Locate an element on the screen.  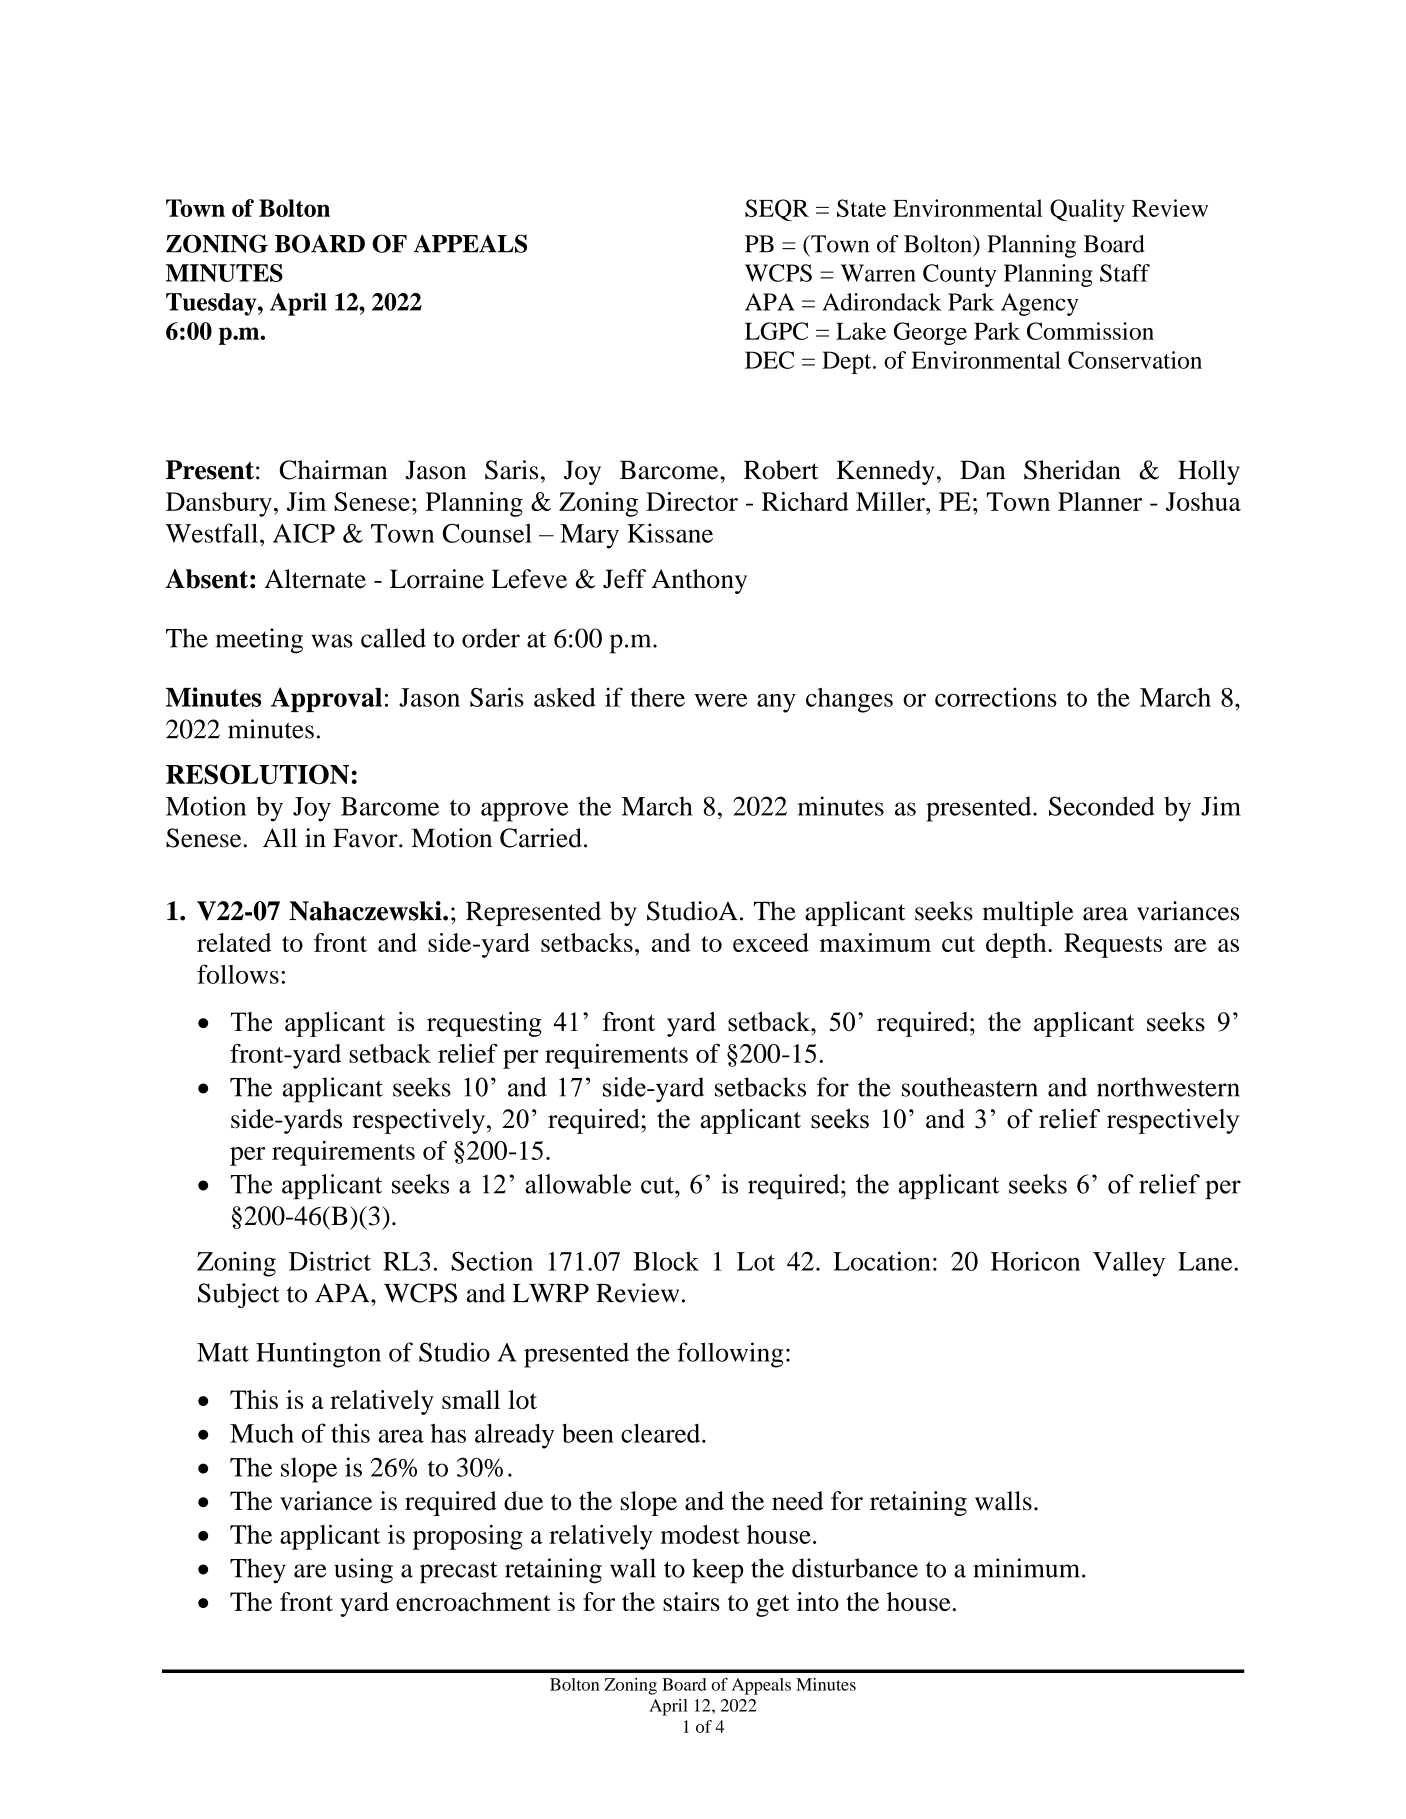
minimum is located at coordinates (1028, 1568).
